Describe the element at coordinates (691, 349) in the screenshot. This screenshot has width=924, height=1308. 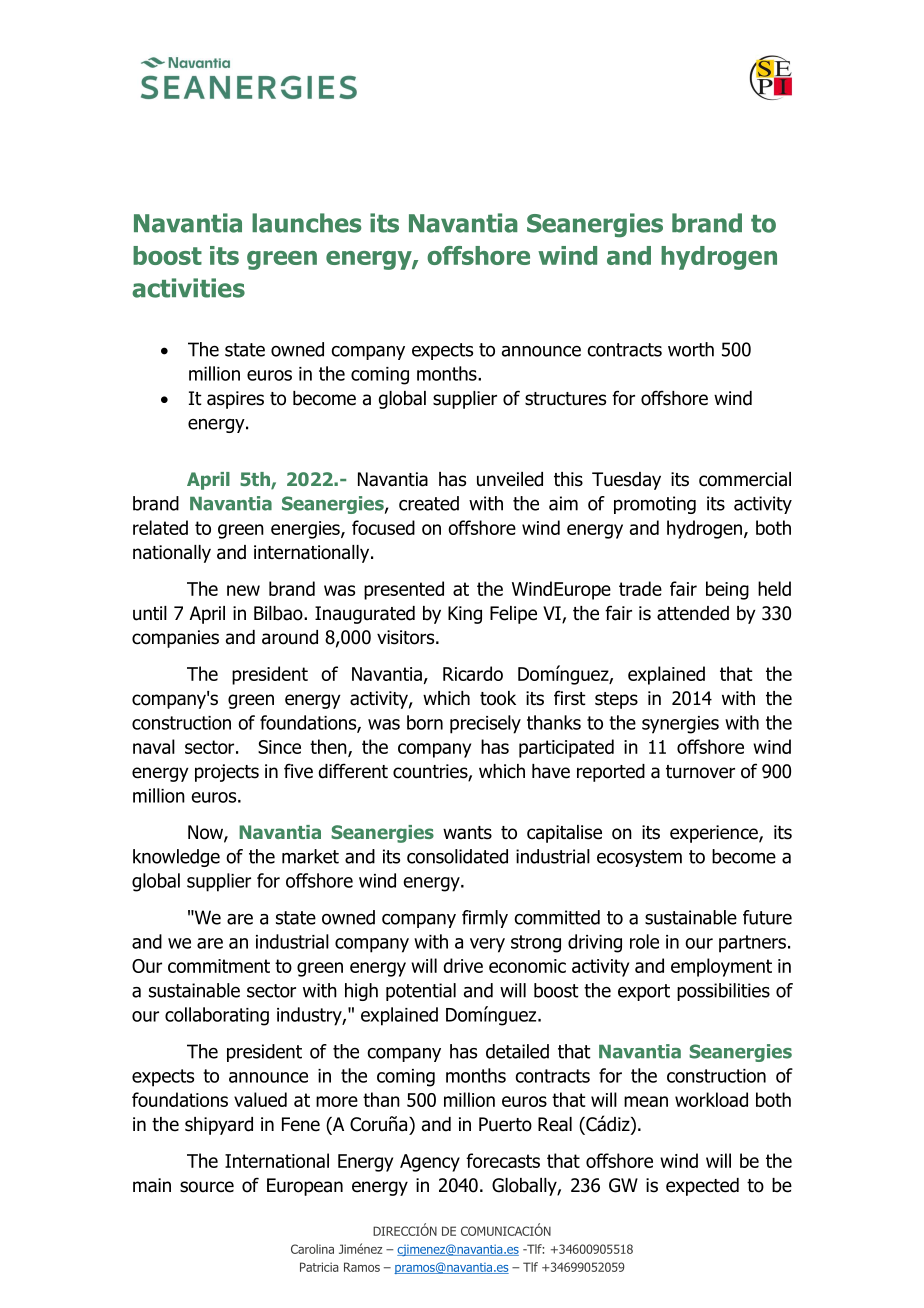
I see `worth` at that location.
